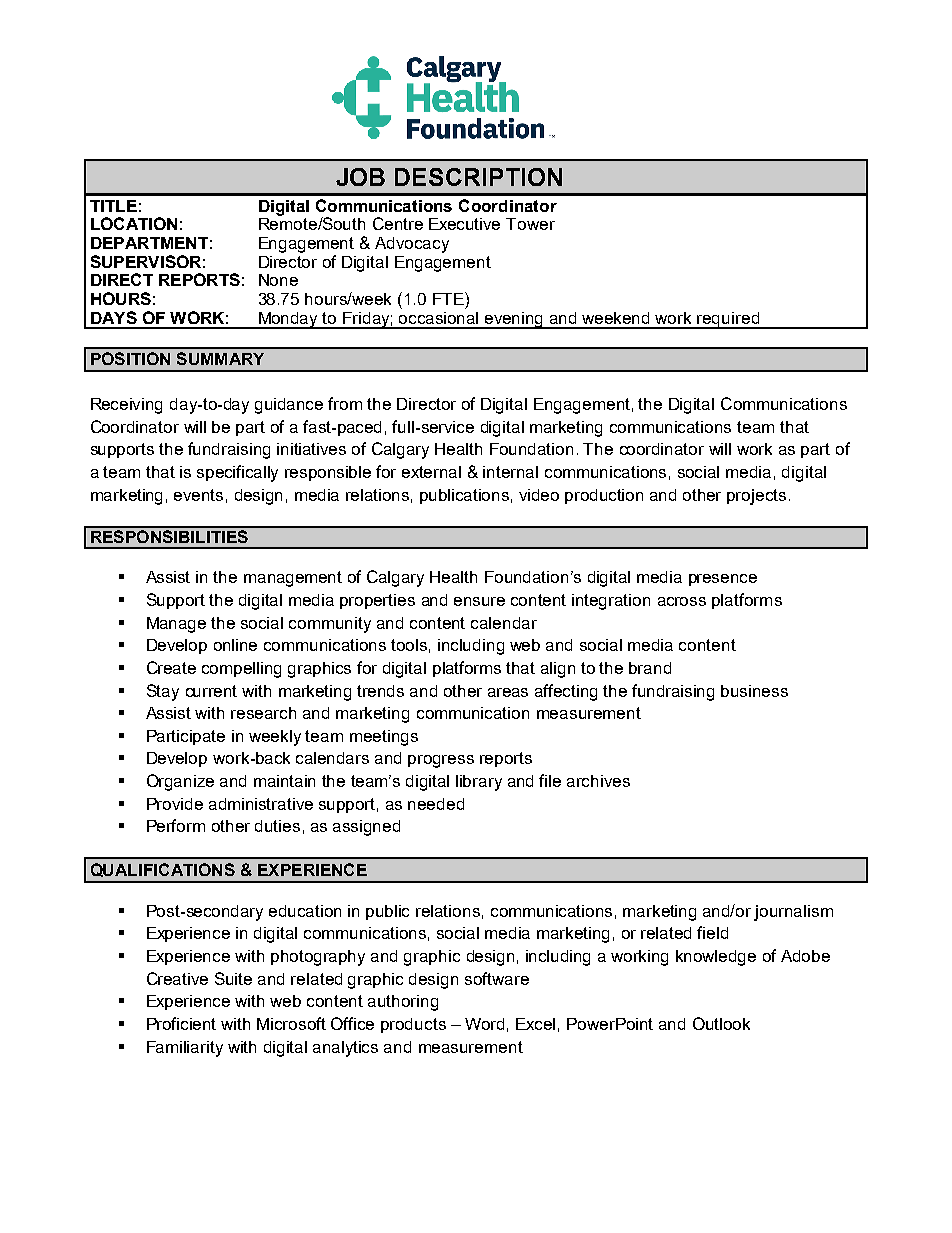  What do you see at coordinates (464, 224) in the document?
I see `Executive` at bounding box center [464, 224].
